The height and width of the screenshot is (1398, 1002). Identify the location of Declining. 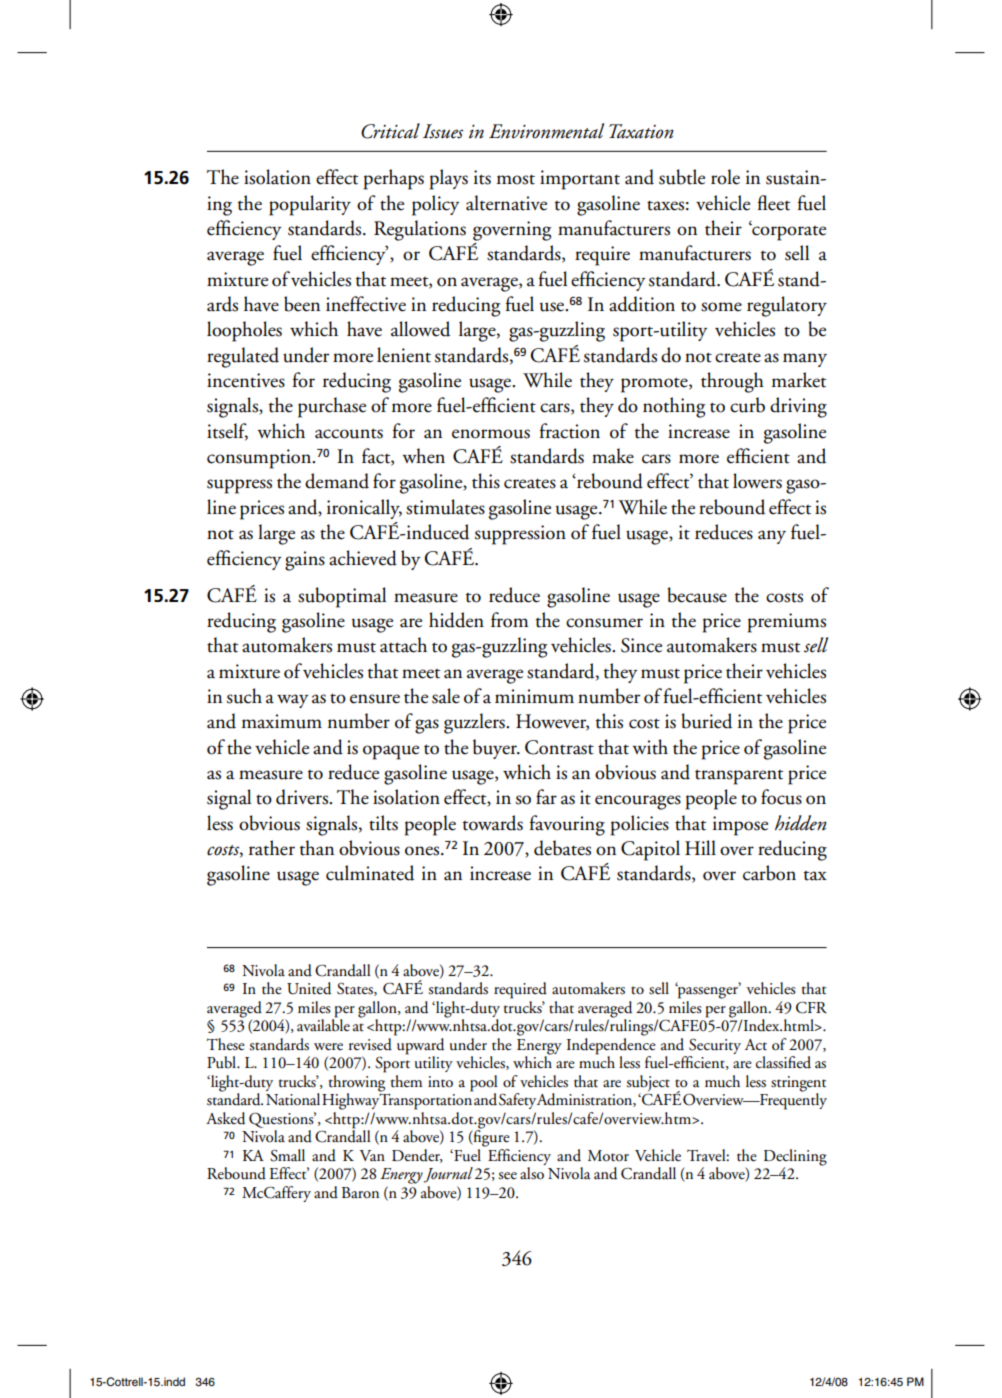
(795, 1158).
